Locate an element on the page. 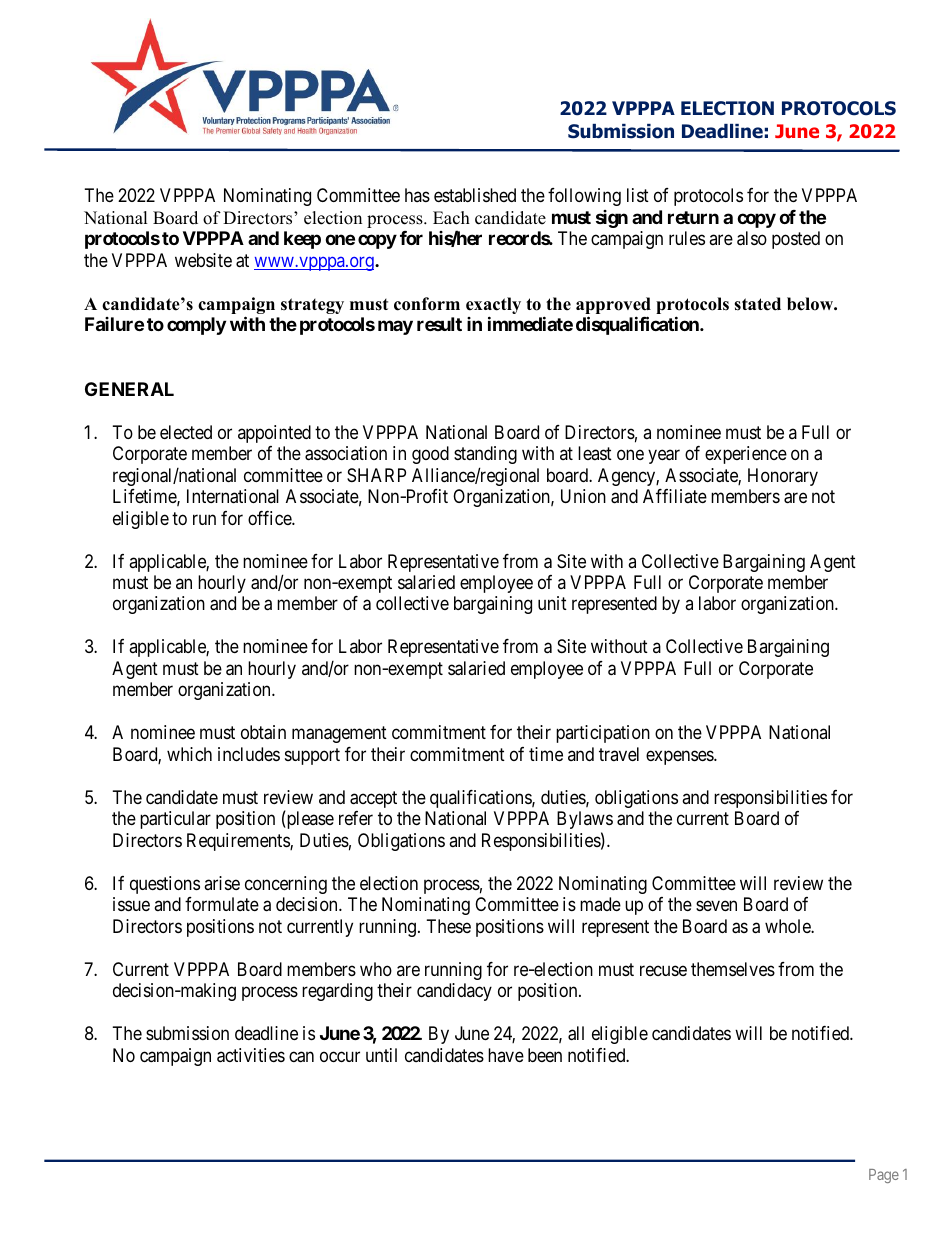  obtain is located at coordinates (263, 732).
